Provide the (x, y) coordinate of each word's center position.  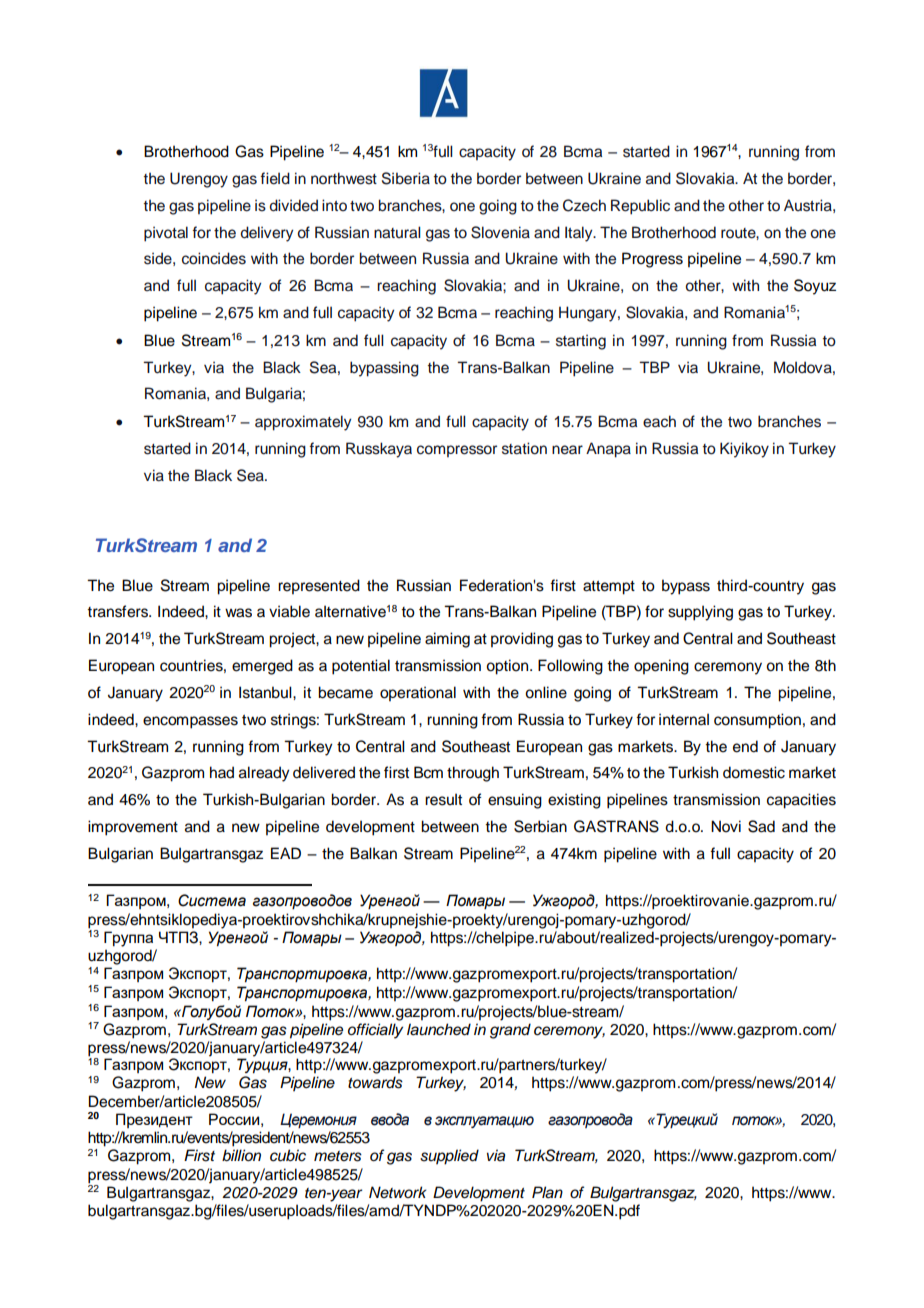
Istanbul (266, 692)
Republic (640, 207)
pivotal (166, 234)
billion (241, 1155)
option (508, 667)
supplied (449, 1157)
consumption (757, 721)
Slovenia (500, 232)
